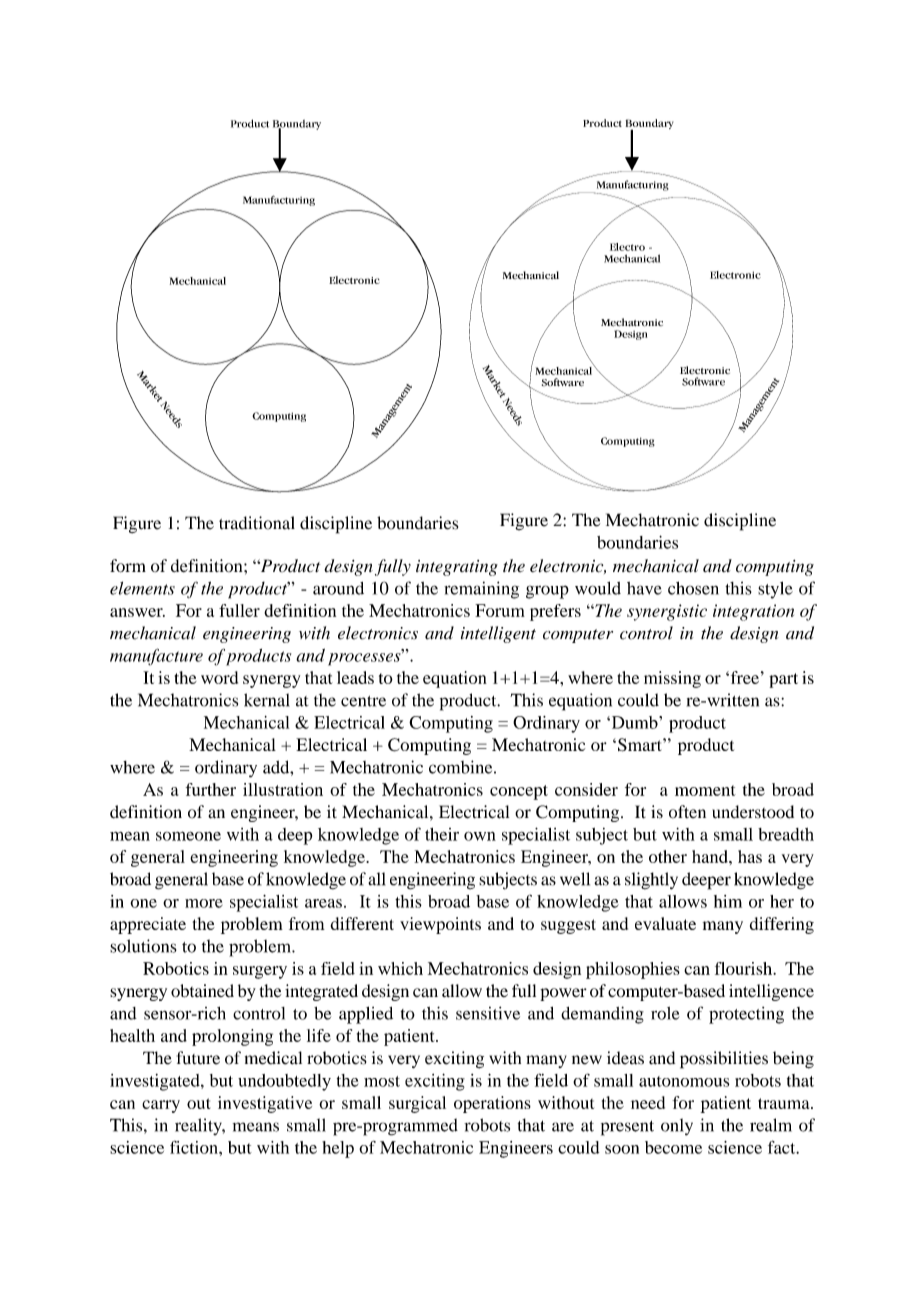 Image resolution: width=924 pixels, height=1308 pixels. What do you see at coordinates (641, 745) in the document?
I see `Smart` at bounding box center [641, 745].
